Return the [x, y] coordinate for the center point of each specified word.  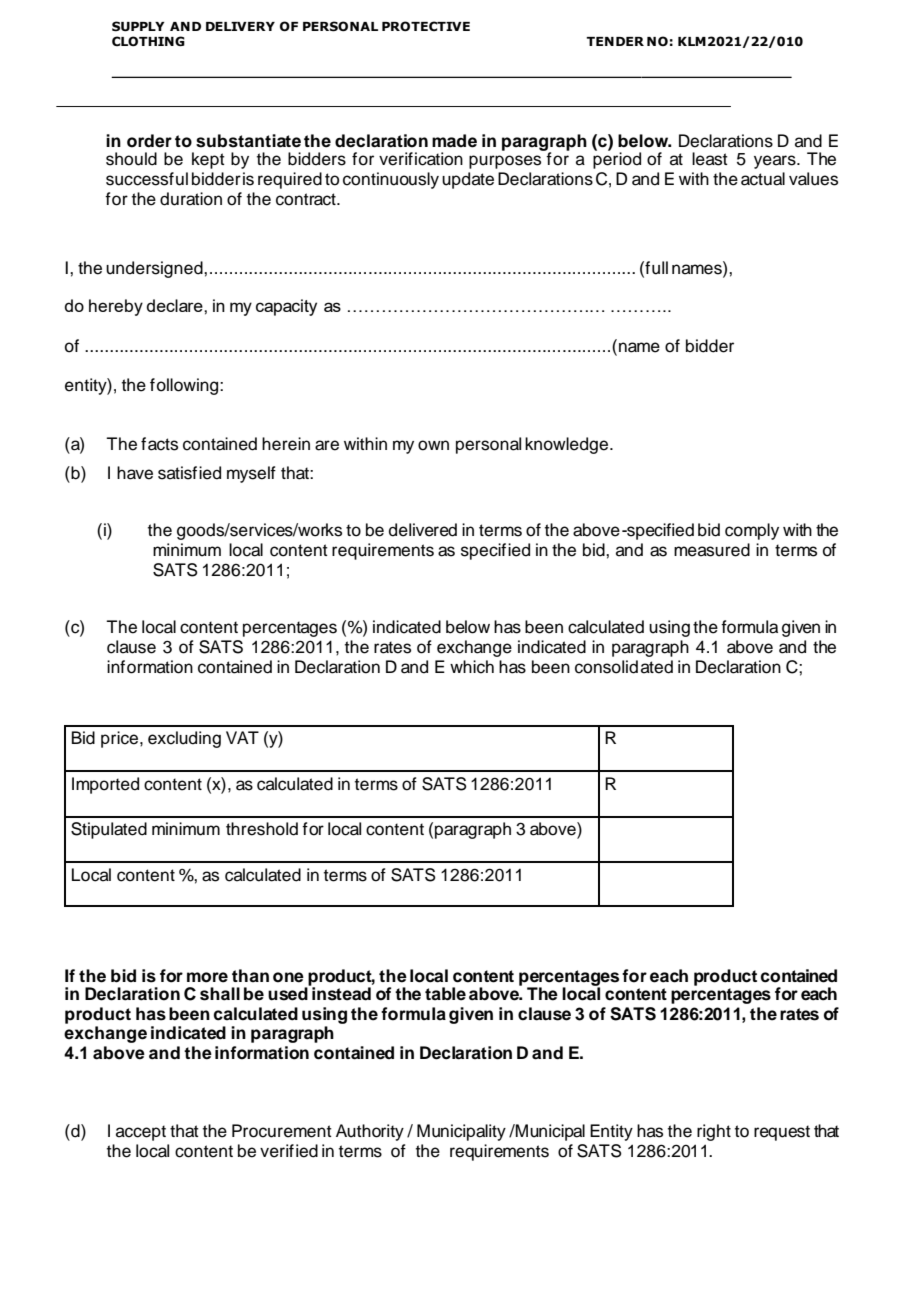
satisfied [189, 473]
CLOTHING [148, 41]
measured [712, 550]
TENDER [615, 41]
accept [141, 1133]
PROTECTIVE [426, 26]
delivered [423, 530]
